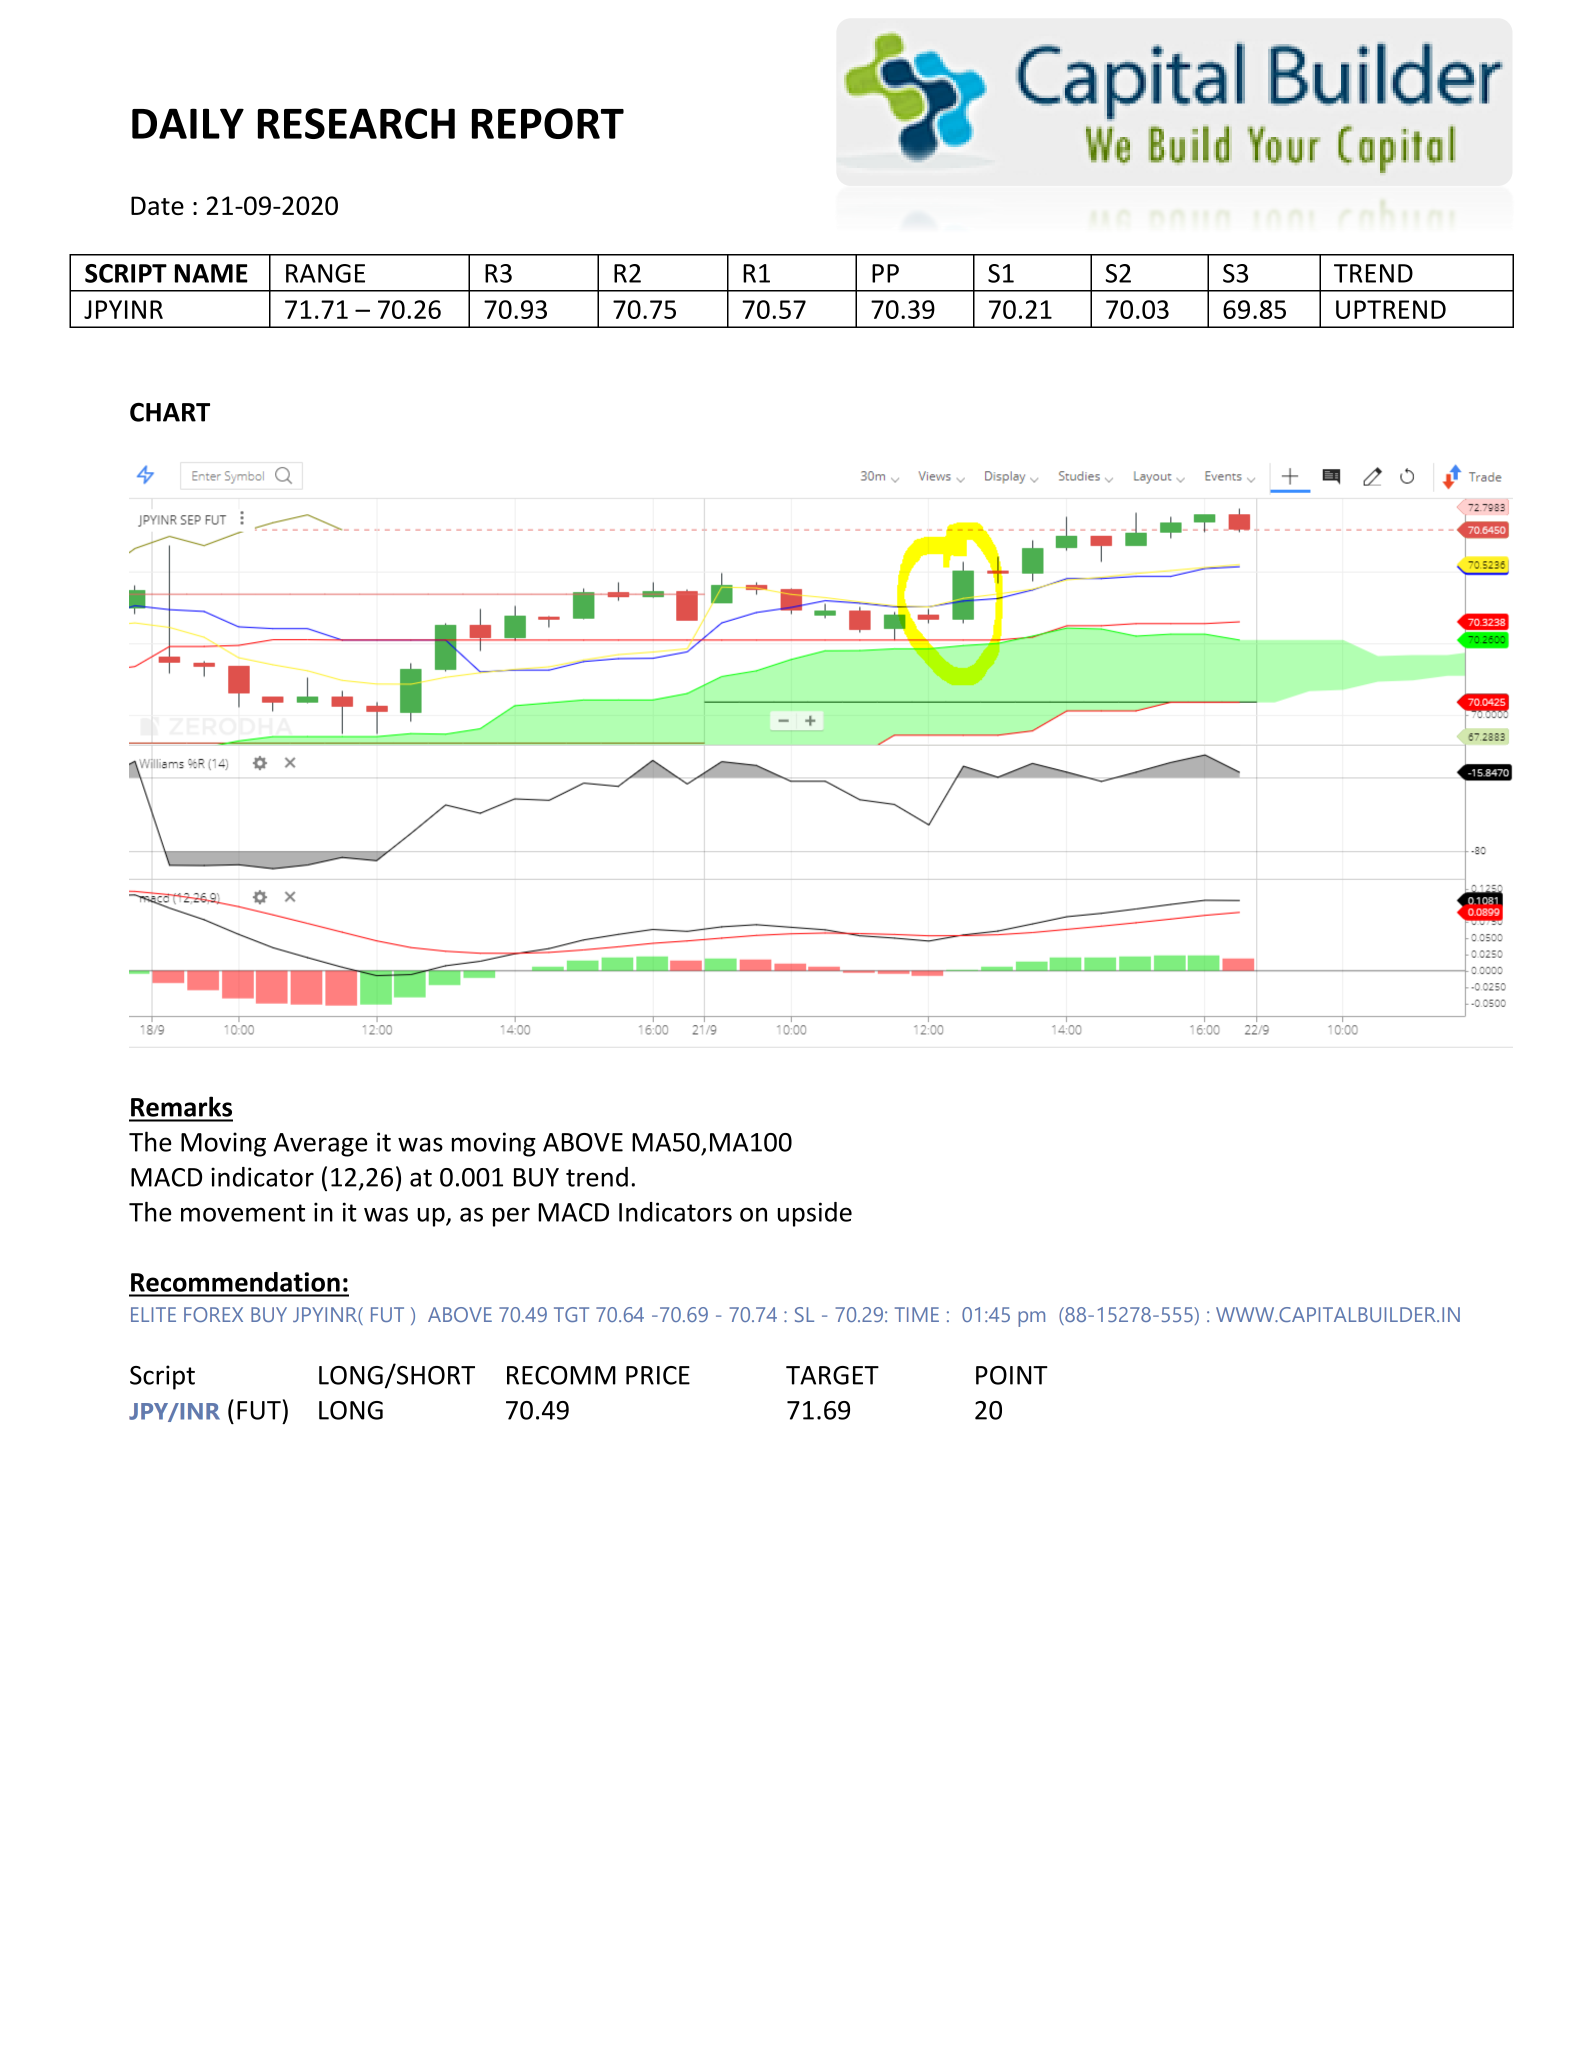 The image size is (1595, 2064). Describe the element at coordinates (213, 1314) in the document. I see `FOREX` at that location.
